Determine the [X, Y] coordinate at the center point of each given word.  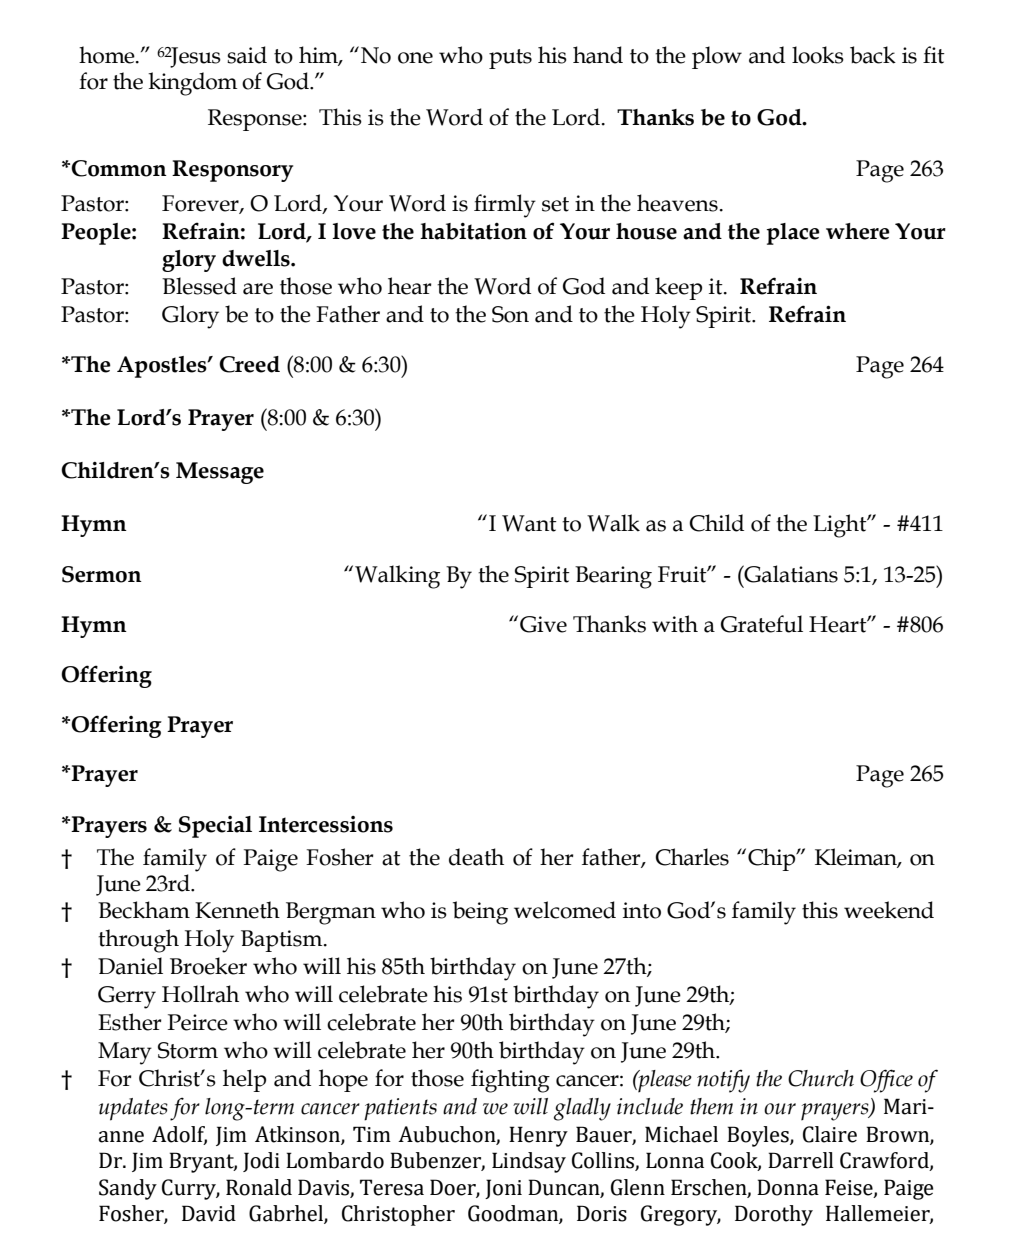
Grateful [762, 624]
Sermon [102, 574]
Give [543, 624]
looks [818, 55]
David [209, 1213]
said [247, 55]
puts [510, 59]
